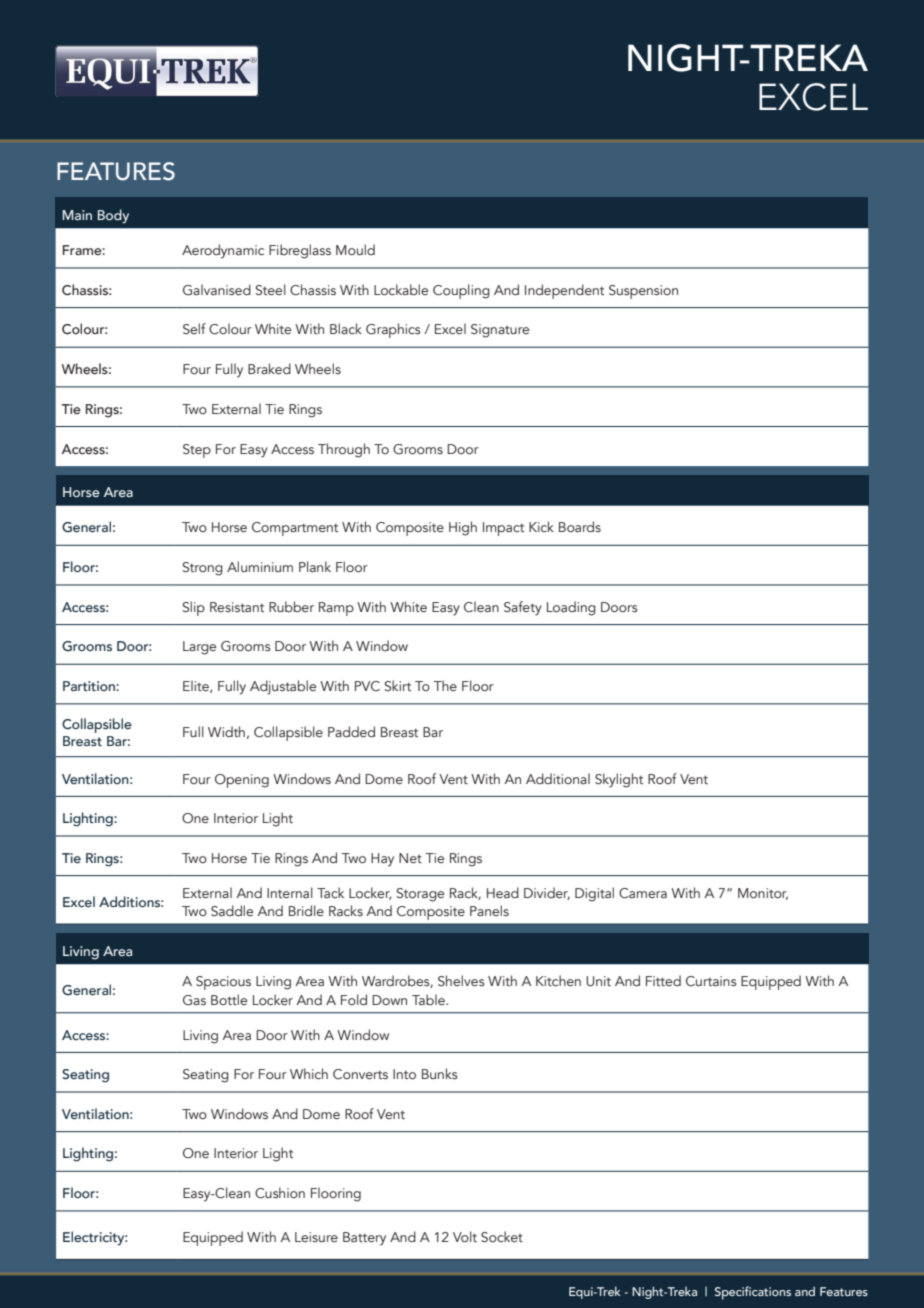 Image resolution: width=924 pixels, height=1308 pixels. I want to click on Body, so click(113, 216).
